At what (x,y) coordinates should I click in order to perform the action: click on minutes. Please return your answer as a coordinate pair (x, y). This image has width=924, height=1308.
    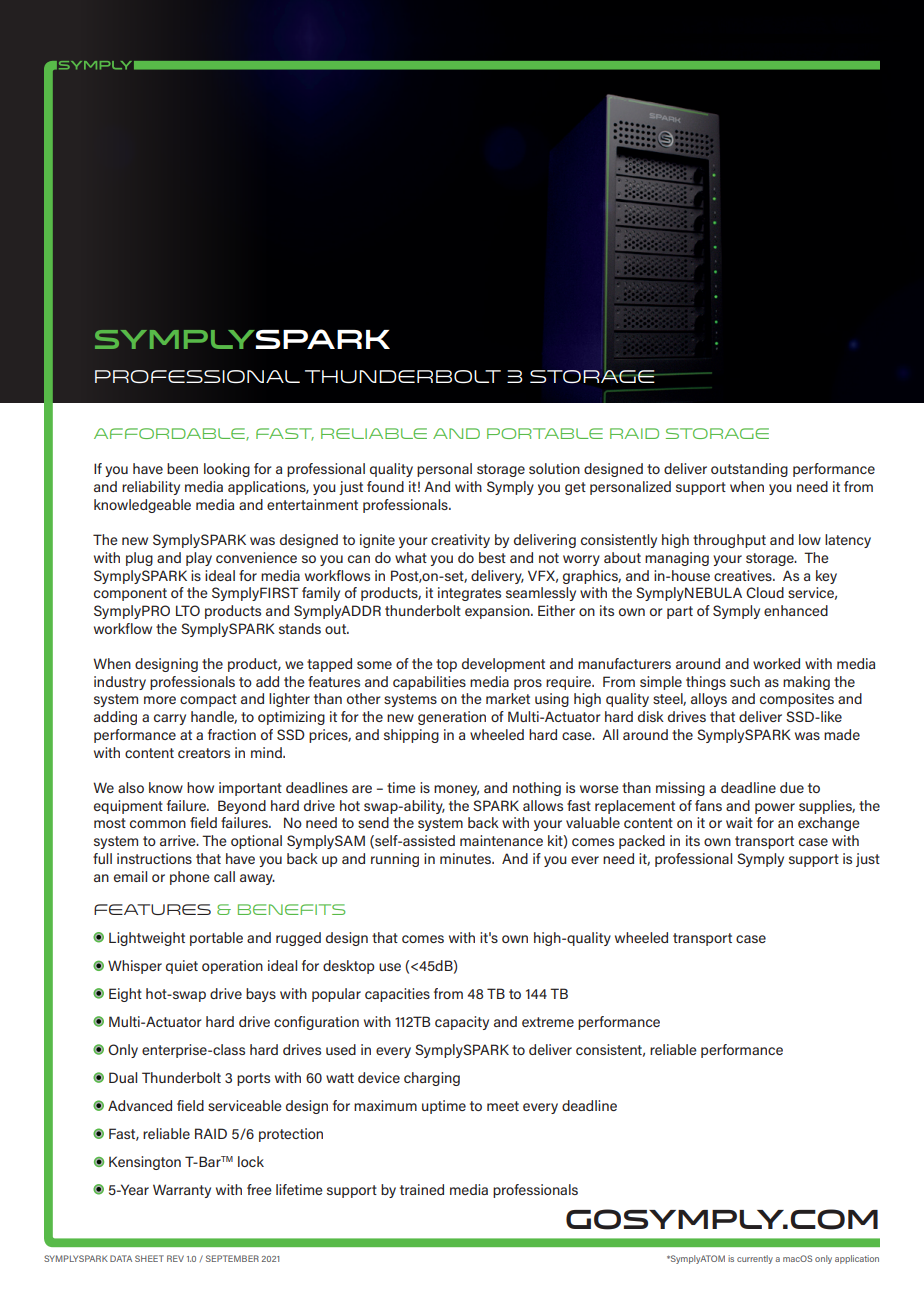
    Looking at the image, I should click on (467, 858).
